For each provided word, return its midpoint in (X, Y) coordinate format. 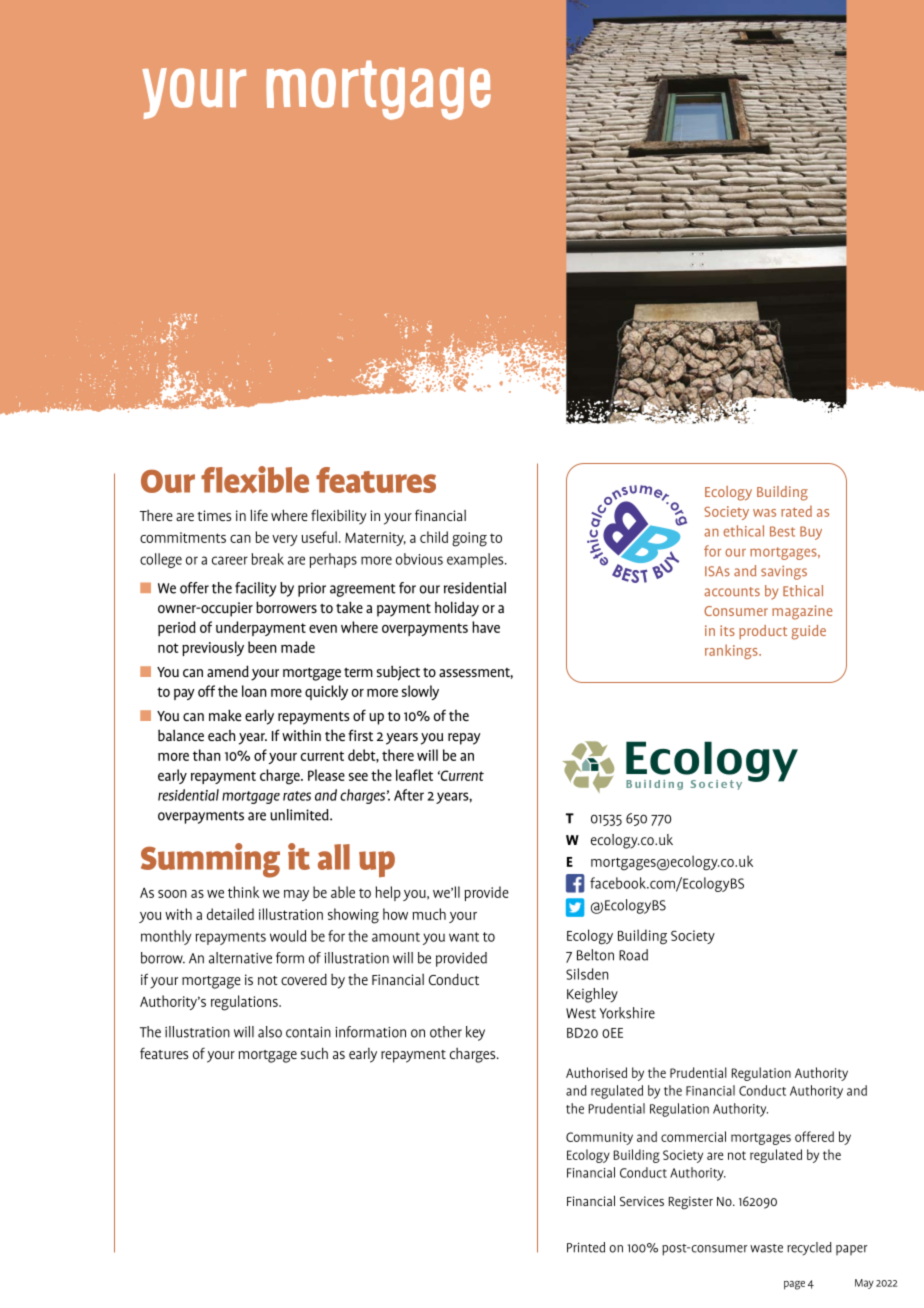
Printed (586, 1247)
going (469, 539)
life (259, 515)
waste (766, 1248)
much (429, 914)
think (243, 892)
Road (633, 955)
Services (642, 1201)
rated (796, 511)
